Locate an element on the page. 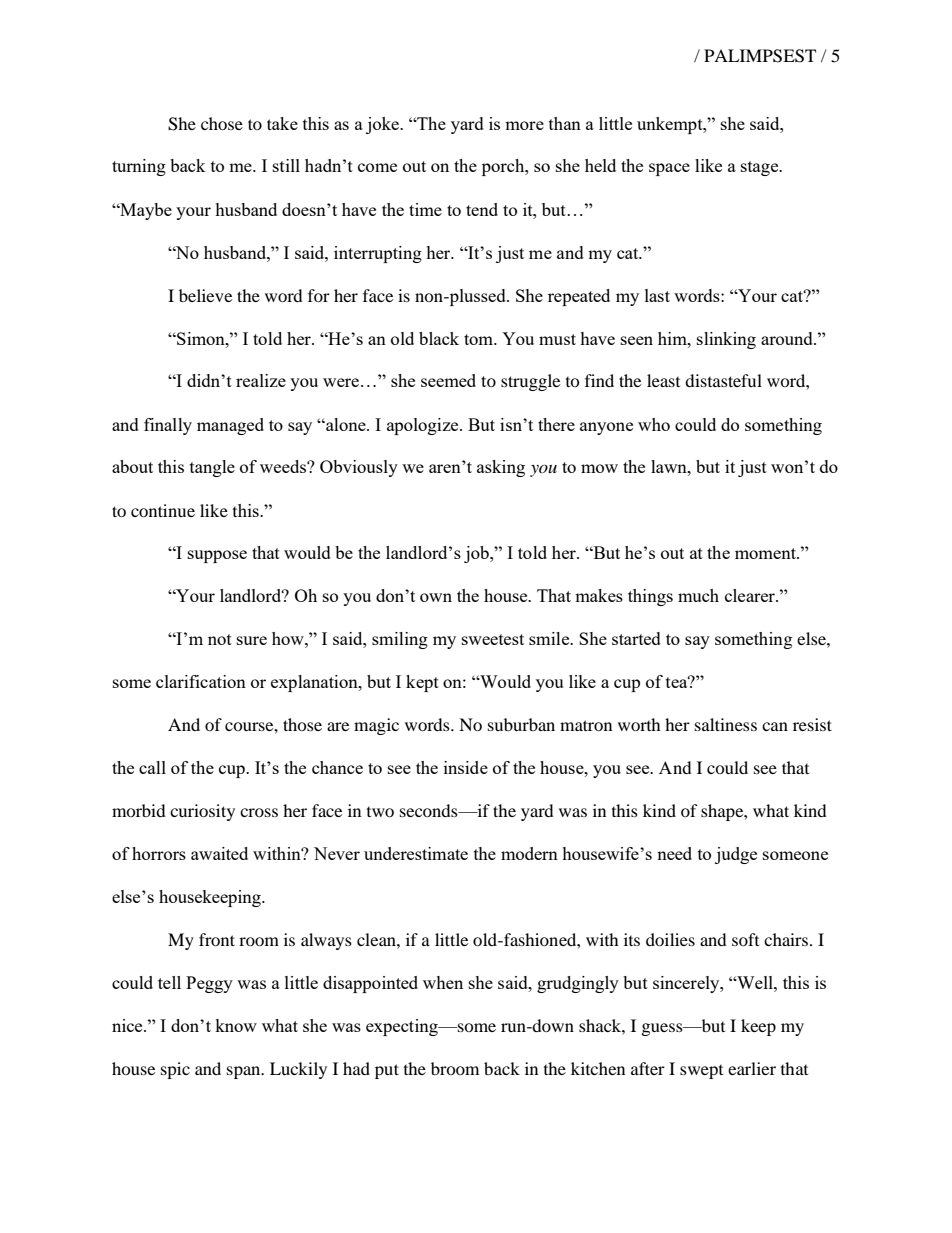 Image resolution: width=952 pixels, height=1233 pixels. tangle is located at coordinates (212, 468).
